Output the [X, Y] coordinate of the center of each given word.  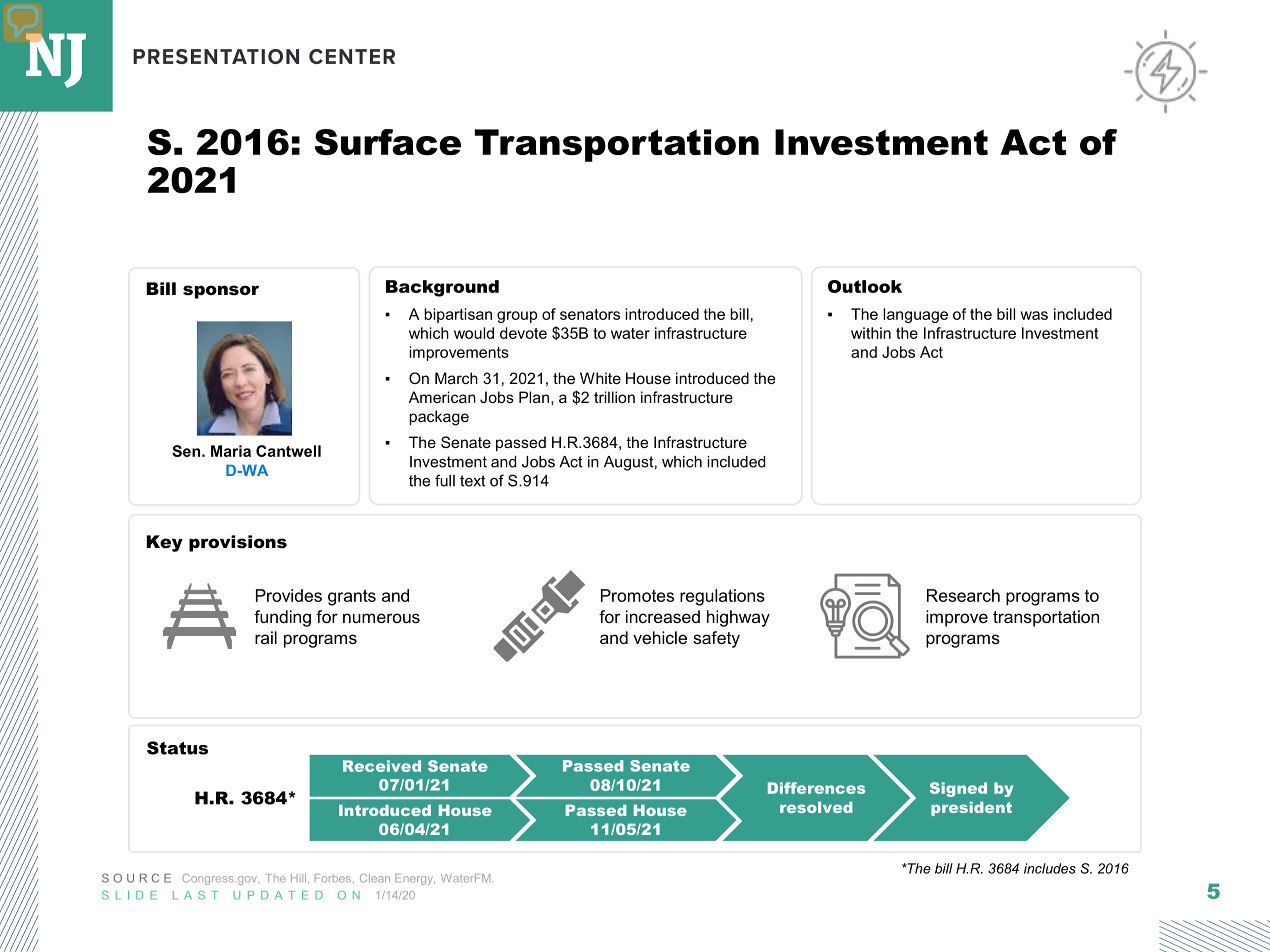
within [871, 333]
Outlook [865, 286]
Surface [388, 142]
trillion [614, 397]
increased [663, 616]
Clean [375, 878]
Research [963, 595]
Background [442, 288]
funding [282, 618]
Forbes [333, 878]
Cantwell [288, 451]
